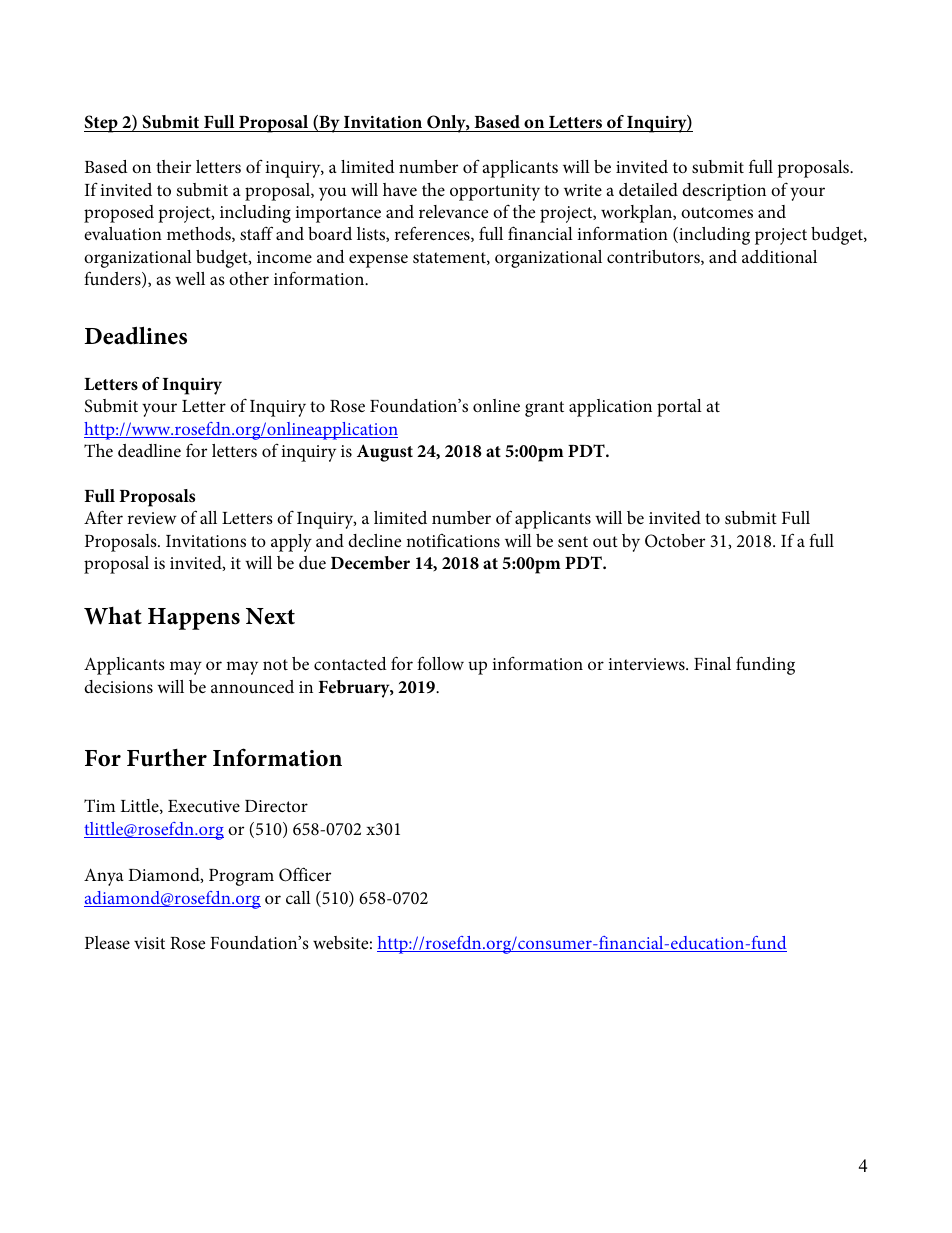  I want to click on August, so click(385, 453).
